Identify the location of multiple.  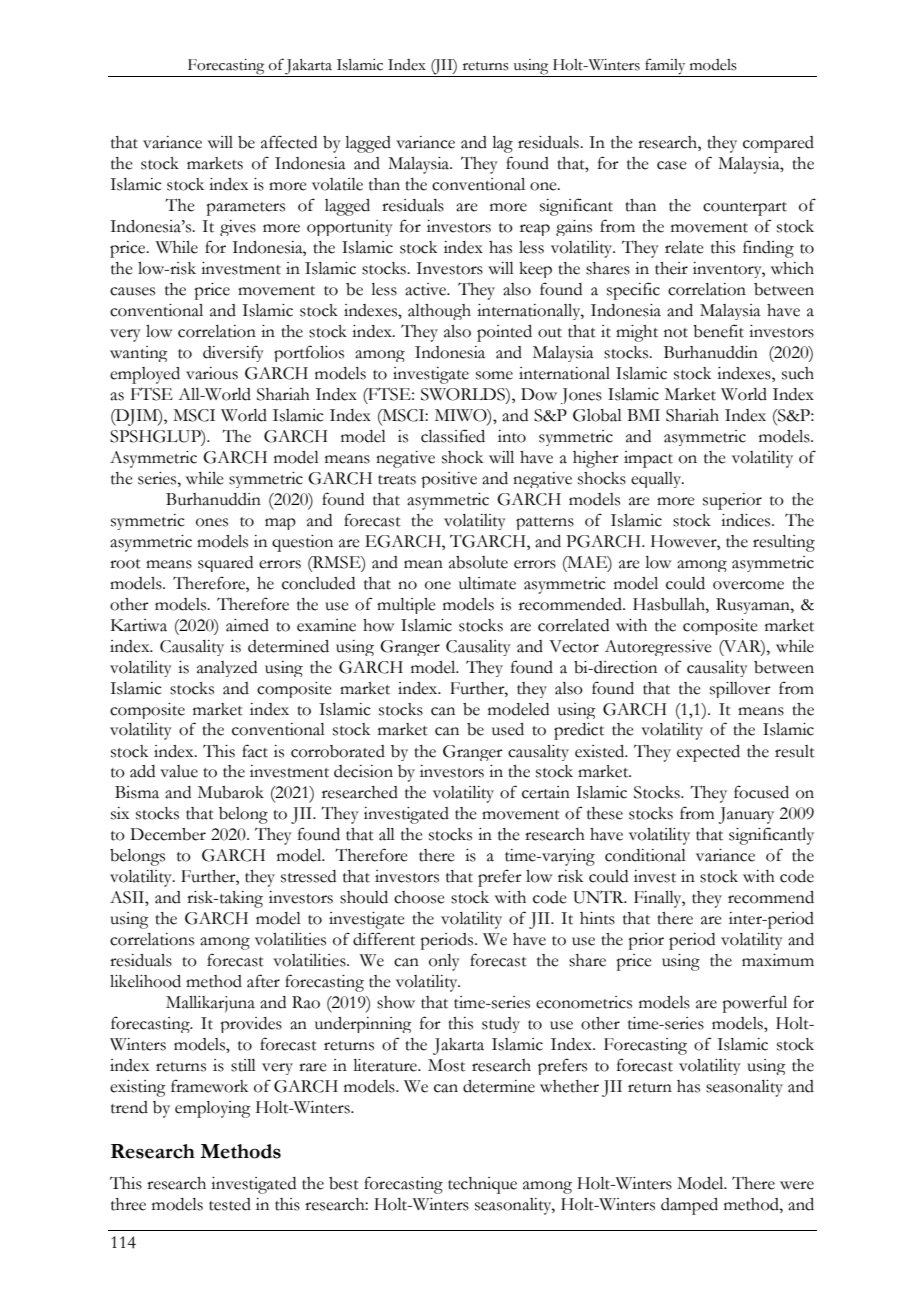
(406, 606).
